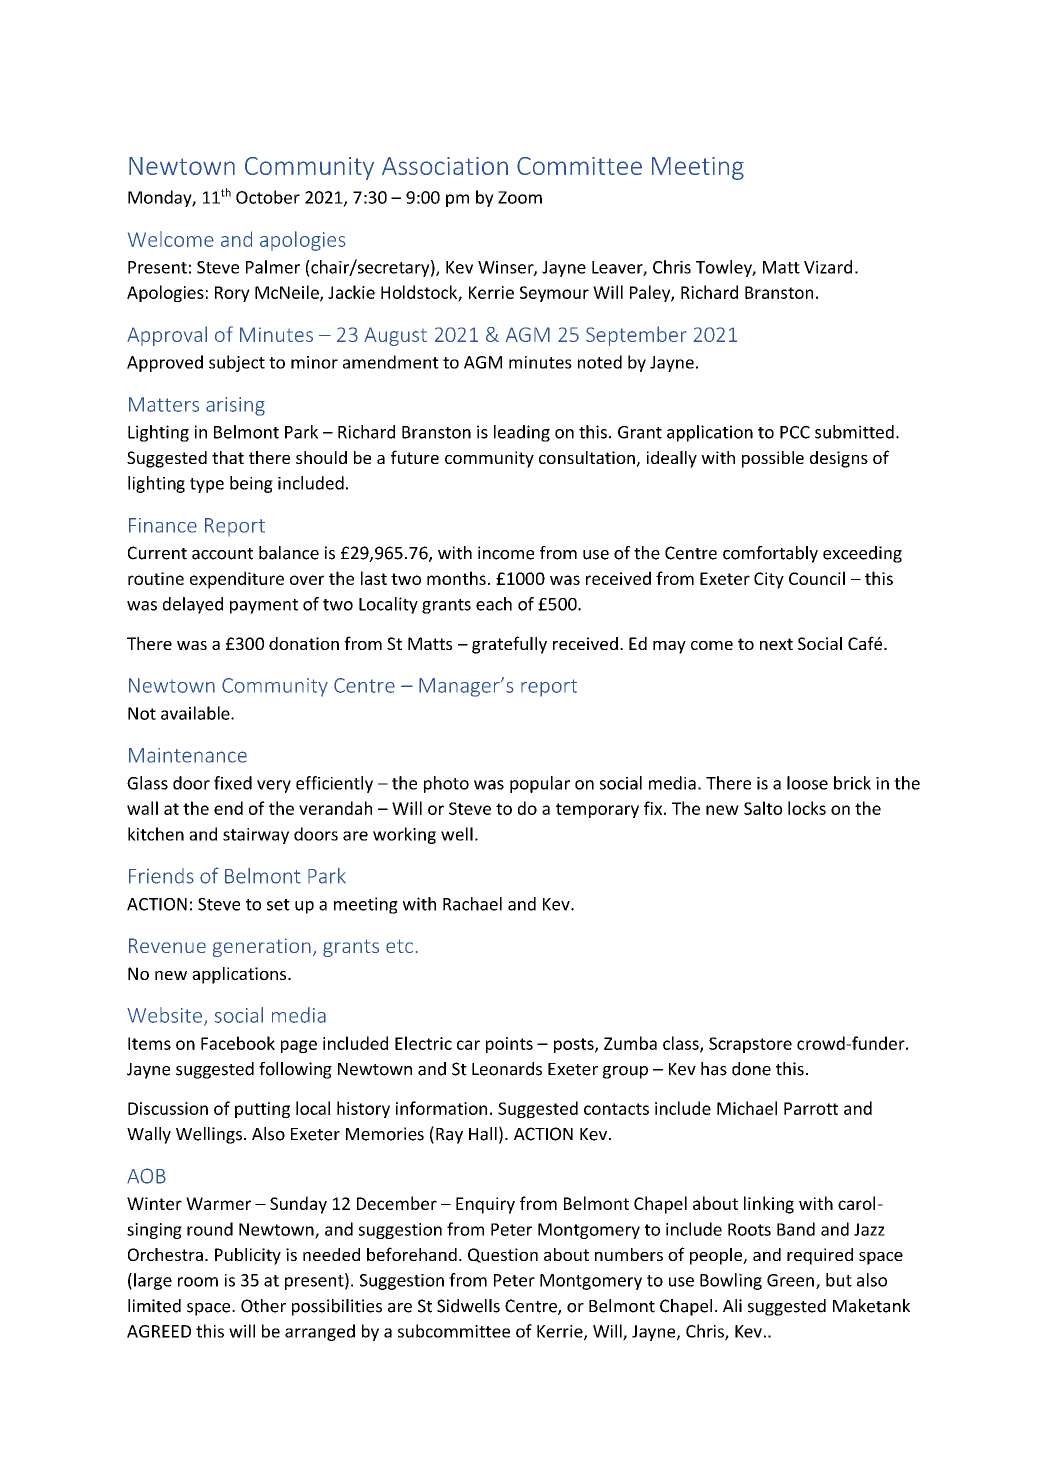 The image size is (1048, 1482). What do you see at coordinates (263, 1306) in the screenshot?
I see `Other` at bounding box center [263, 1306].
